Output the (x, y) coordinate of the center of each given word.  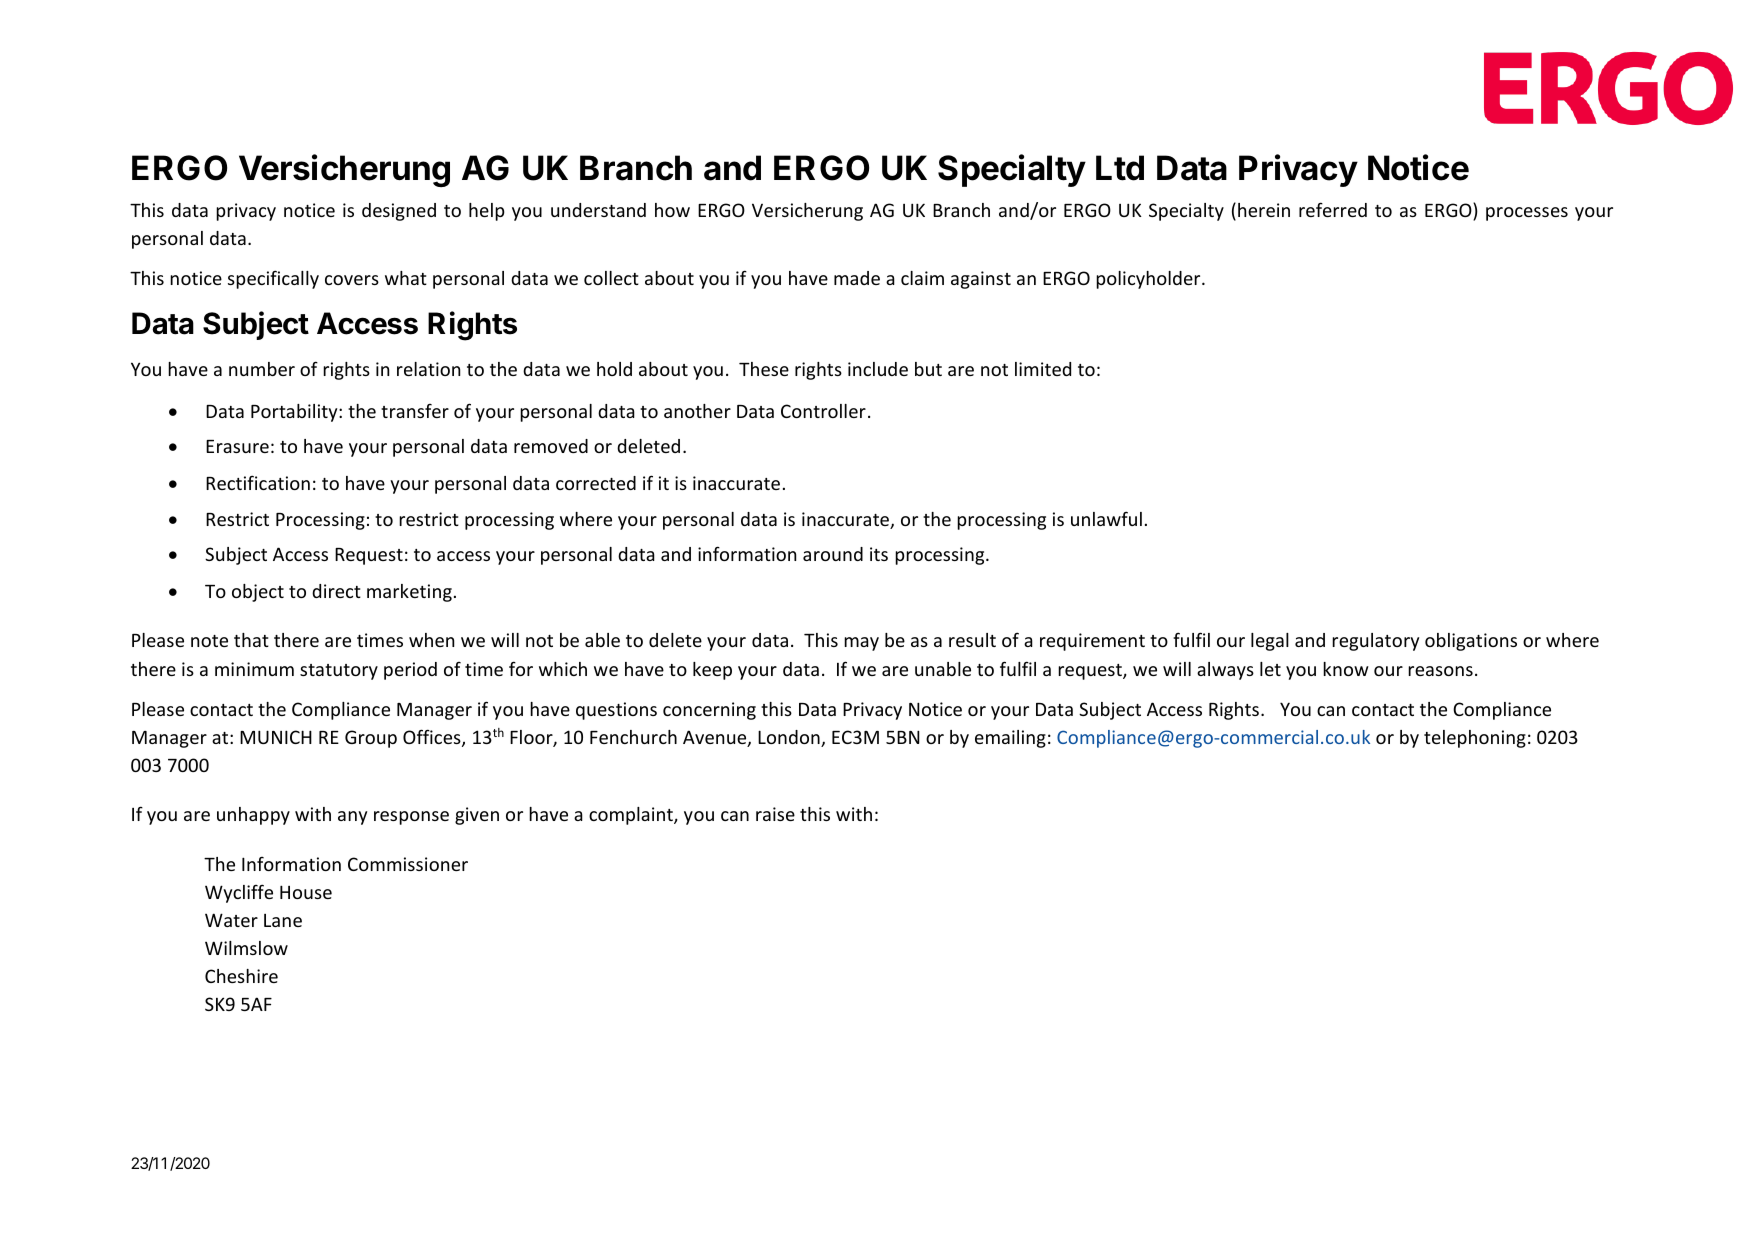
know (1346, 669)
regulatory (1375, 642)
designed (399, 212)
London (790, 738)
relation (428, 369)
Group (371, 739)
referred (1333, 209)
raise (775, 814)
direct (336, 591)
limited (1043, 369)
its (879, 554)
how (672, 210)
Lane (283, 920)
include (878, 369)
